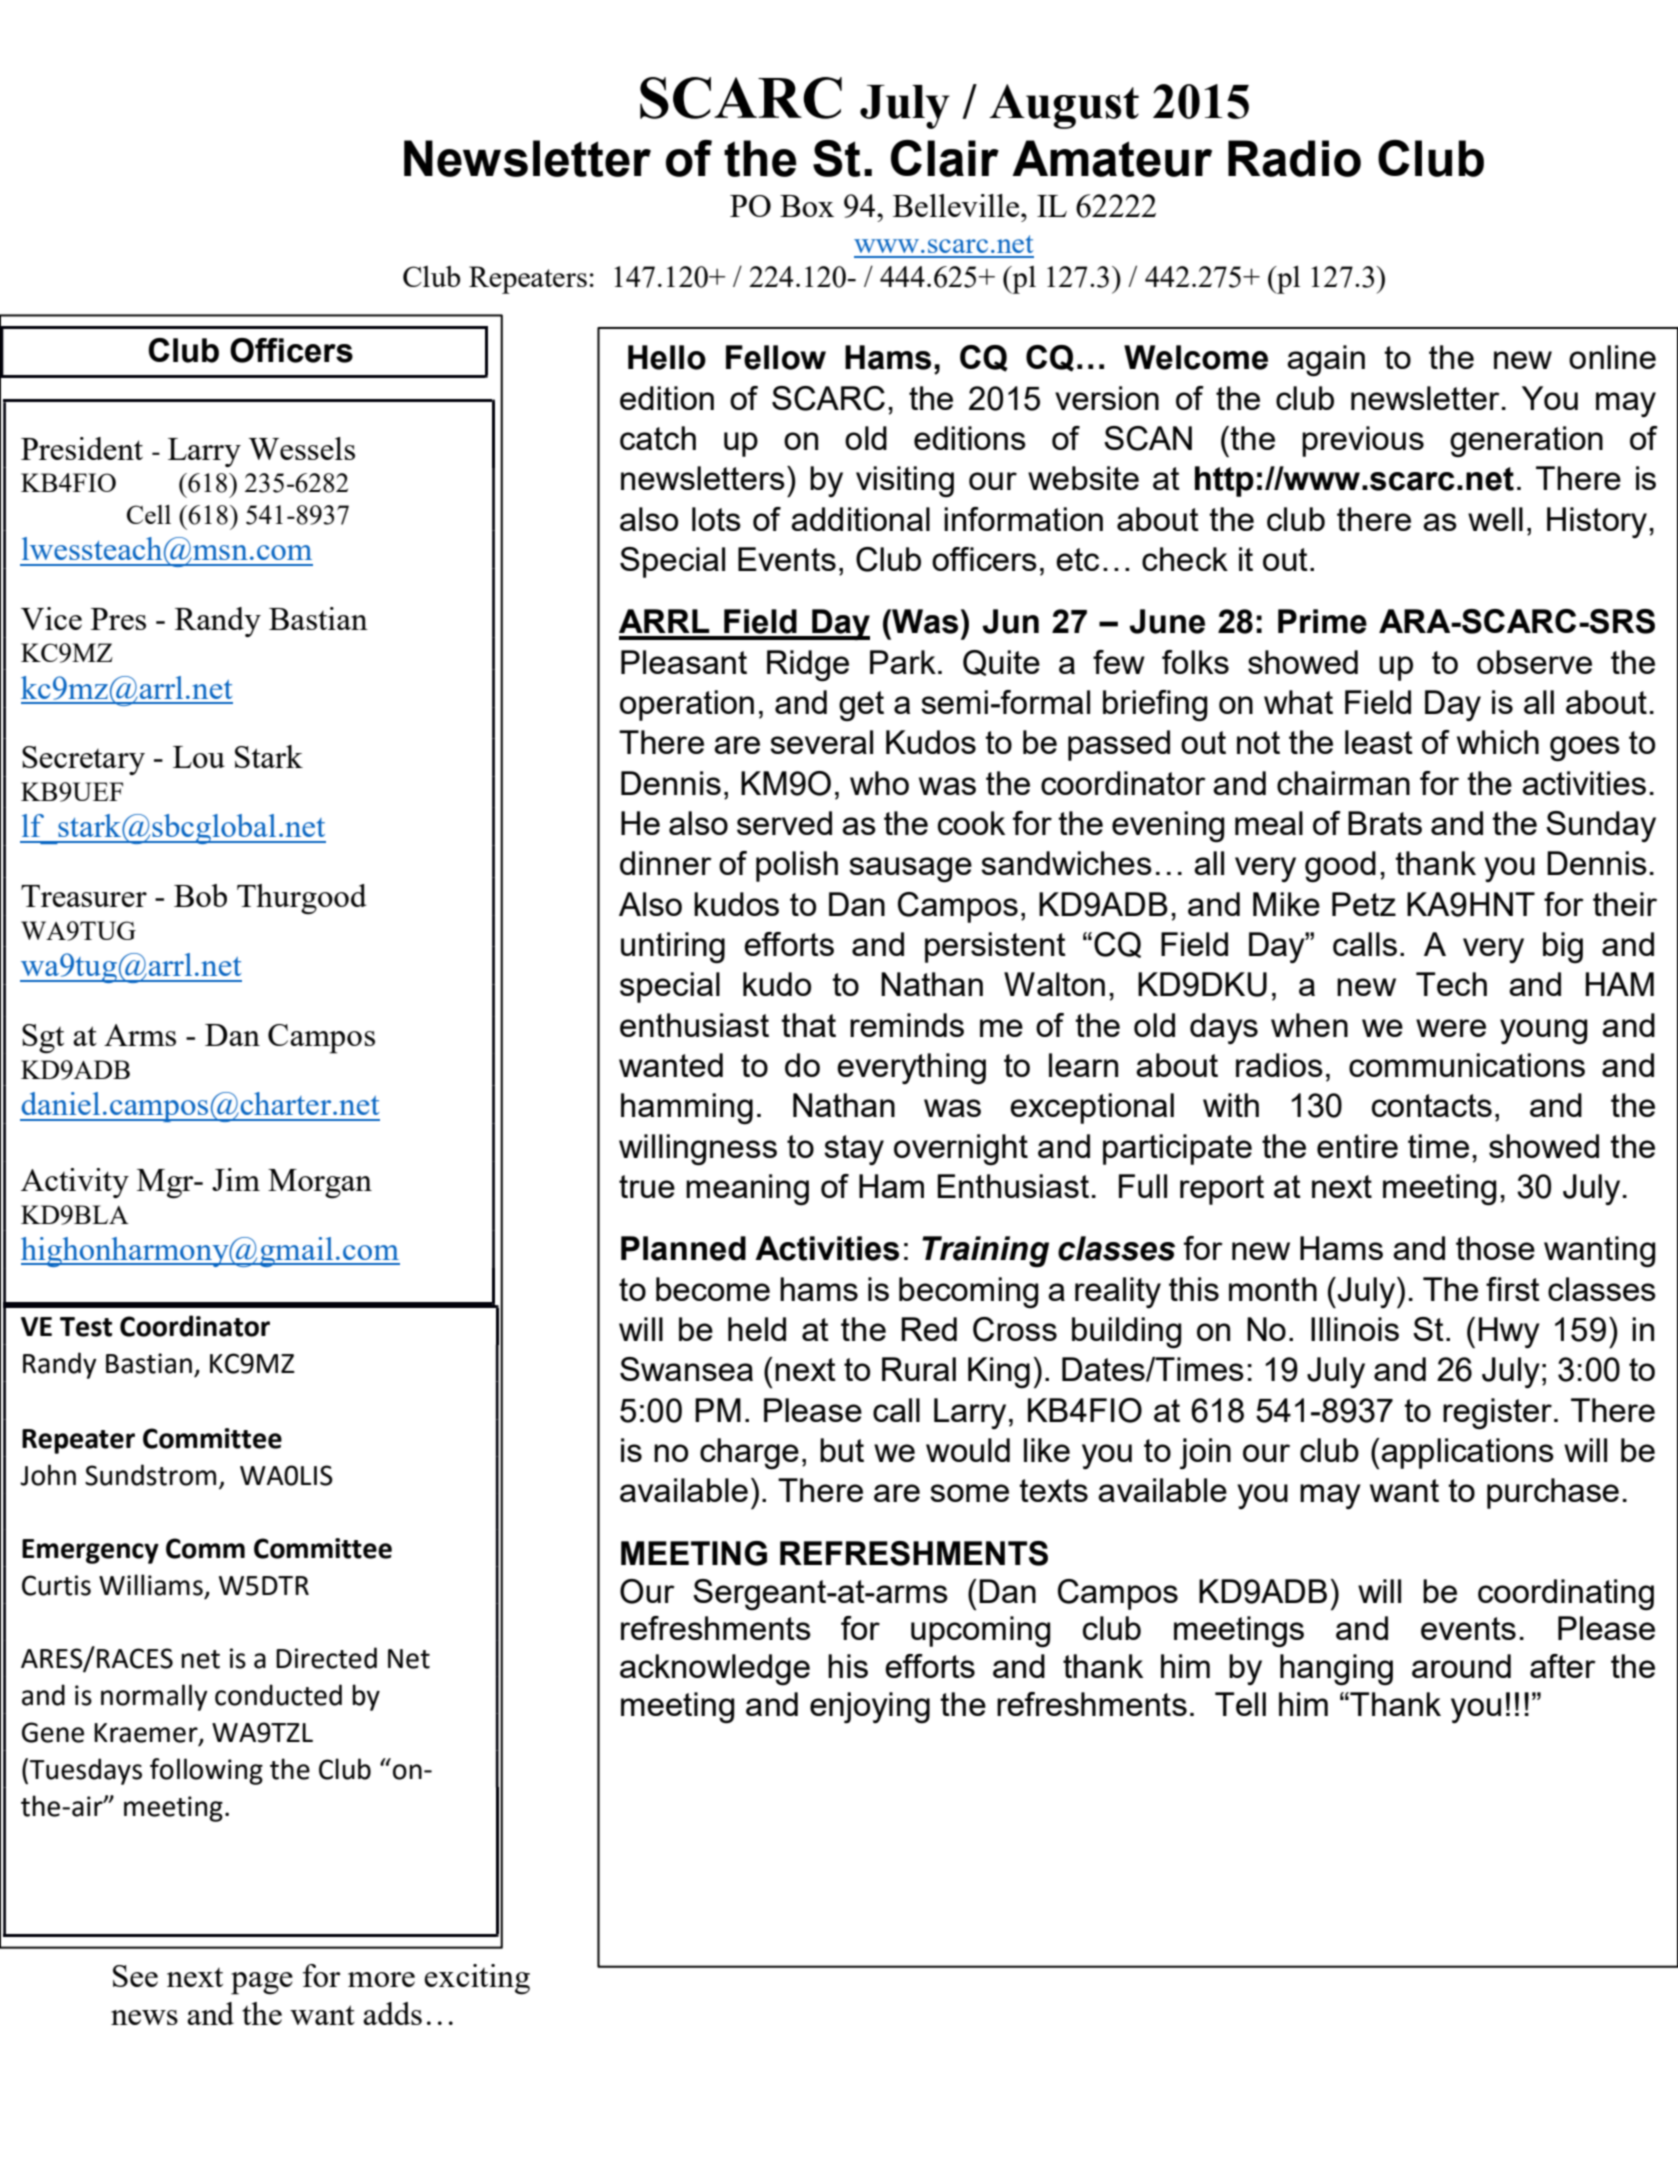 This image has width=1678, height=2171. Describe the element at coordinates (919, 1369) in the image. I see `Rural` at that location.
